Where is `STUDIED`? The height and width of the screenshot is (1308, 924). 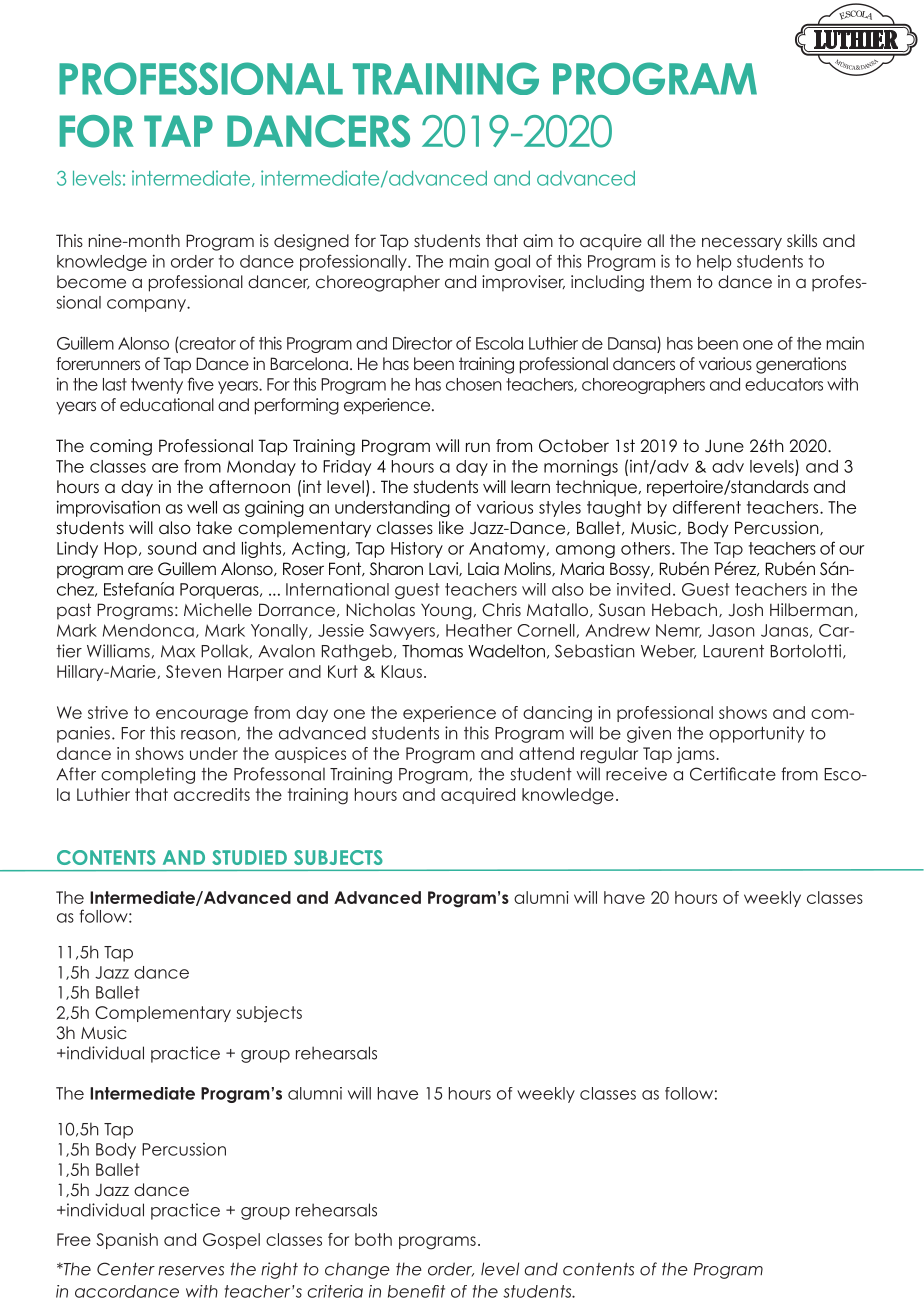 STUDIED is located at coordinates (249, 857).
